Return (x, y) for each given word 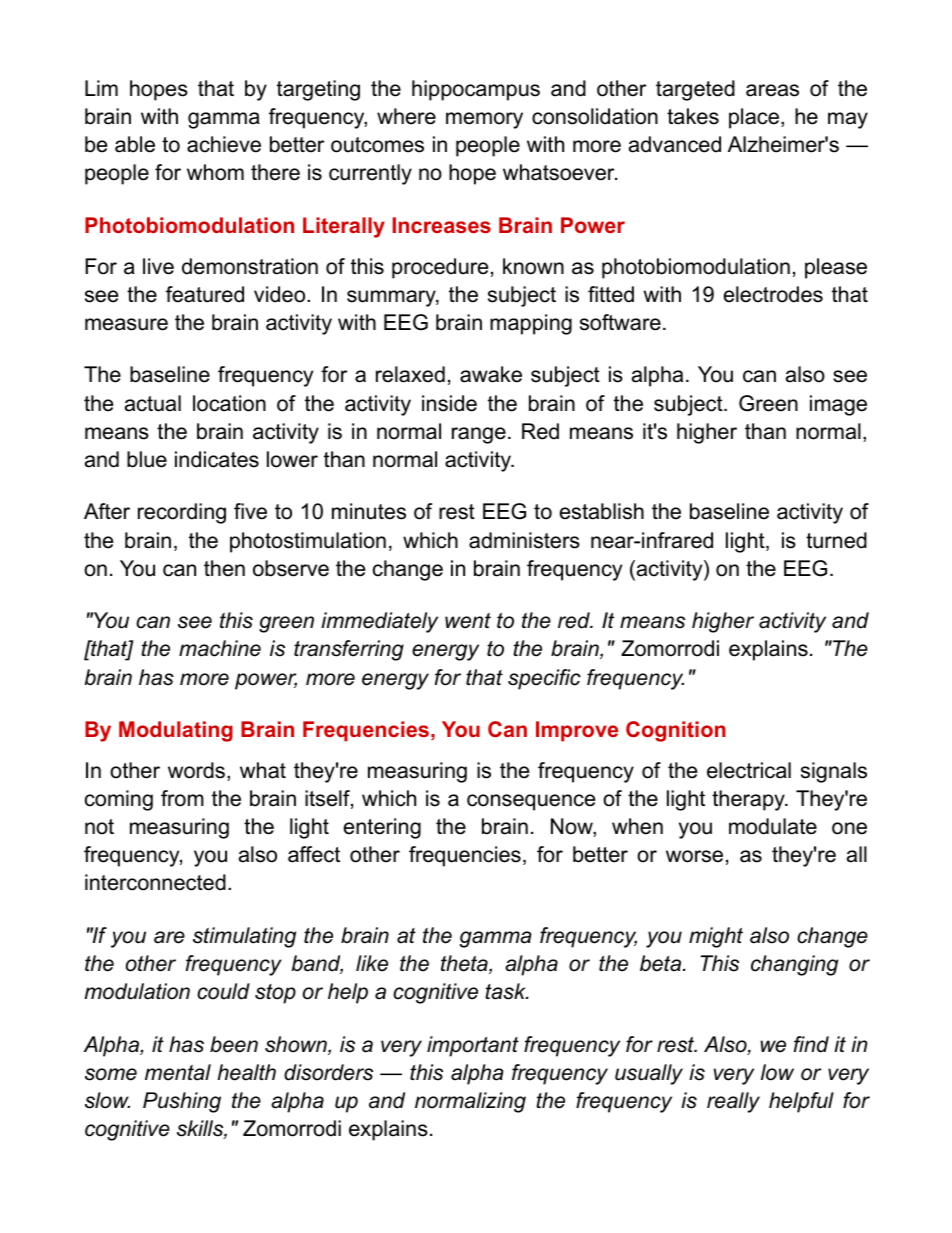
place (754, 118)
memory (484, 120)
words (196, 770)
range (479, 435)
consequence (531, 802)
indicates (217, 459)
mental (178, 1072)
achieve (224, 144)
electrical (749, 770)
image (838, 405)
